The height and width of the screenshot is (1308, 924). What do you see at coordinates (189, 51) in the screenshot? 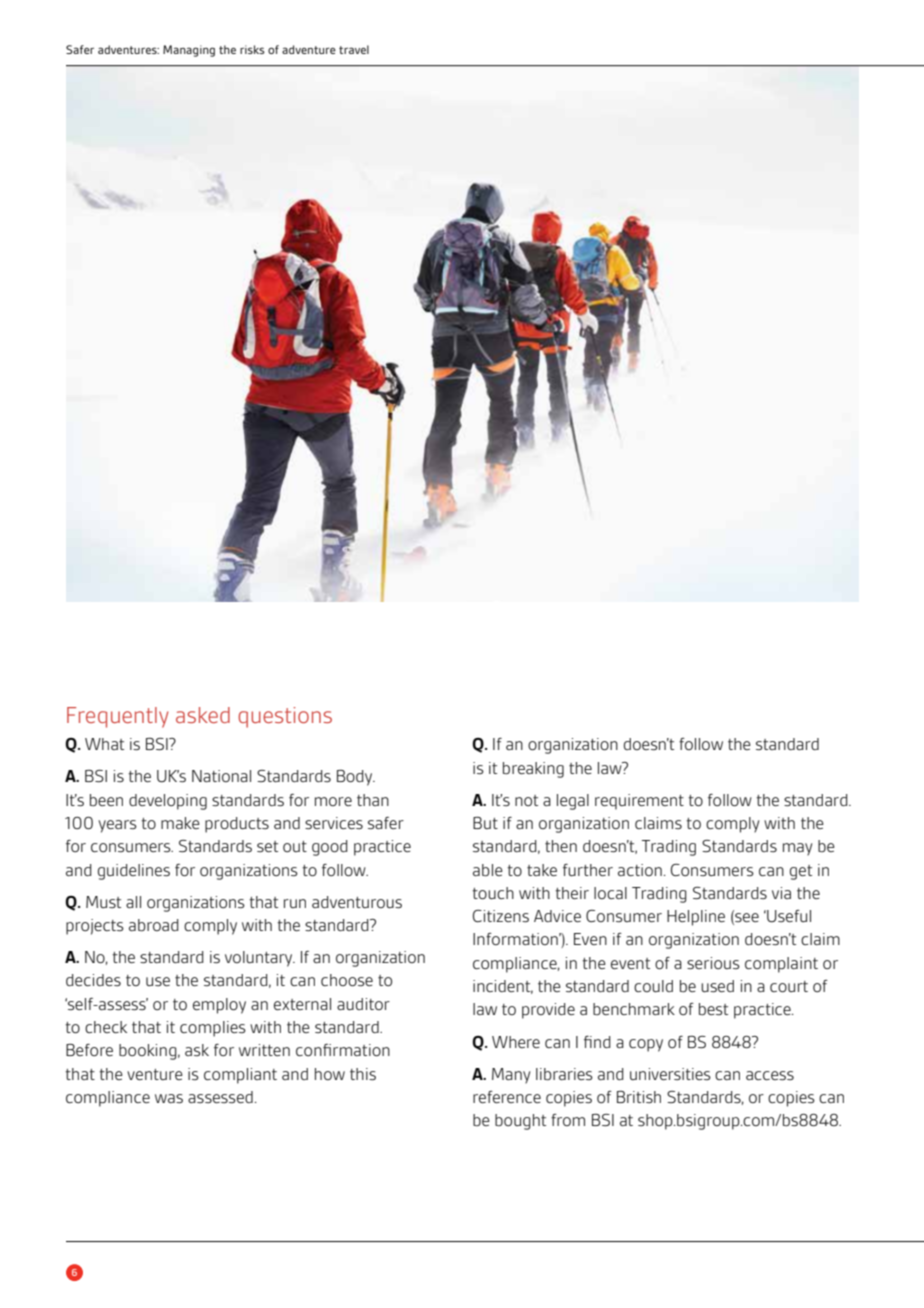
I see `Managing` at bounding box center [189, 51].
